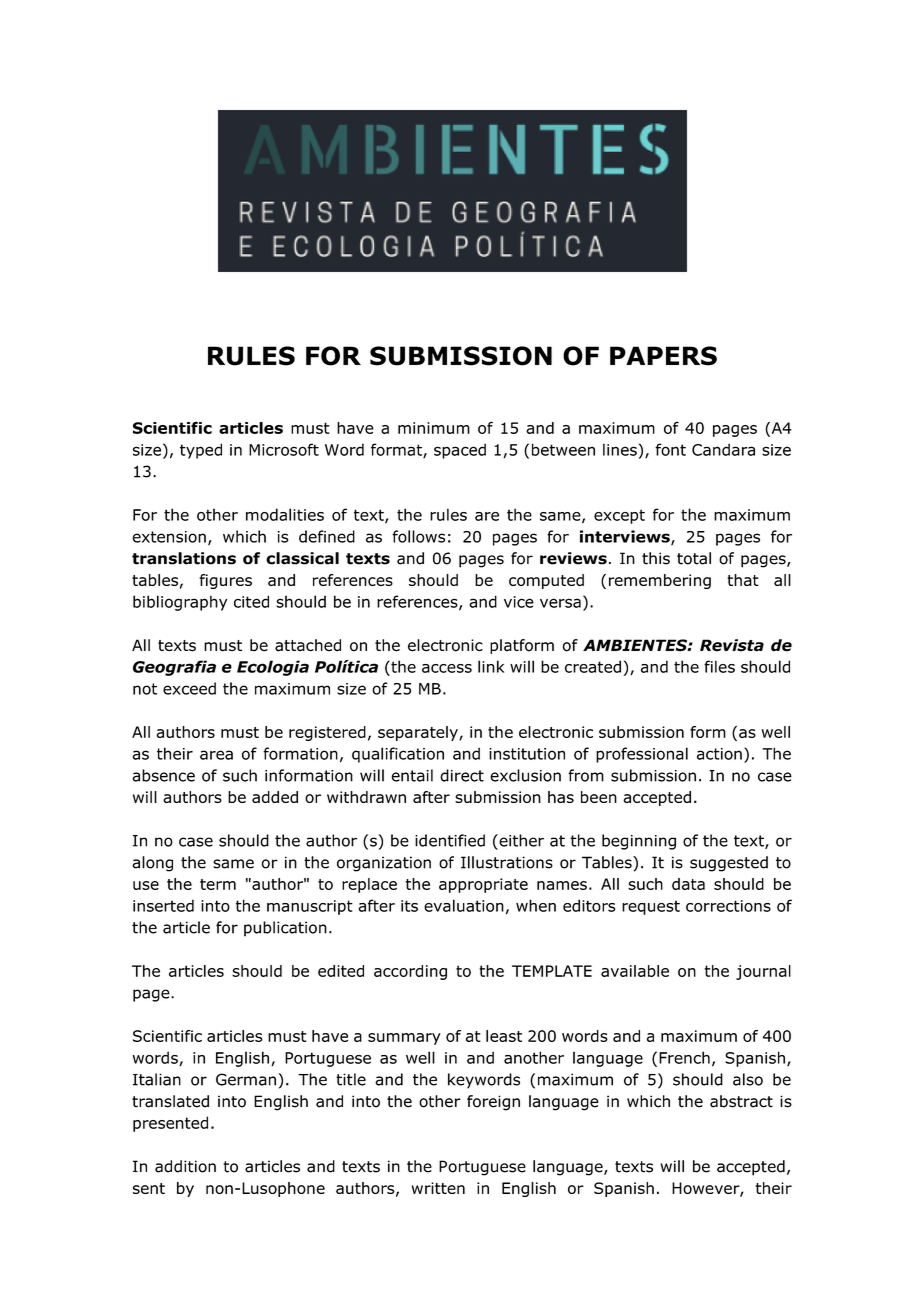  What do you see at coordinates (201, 451) in the page?
I see `typed` at bounding box center [201, 451].
